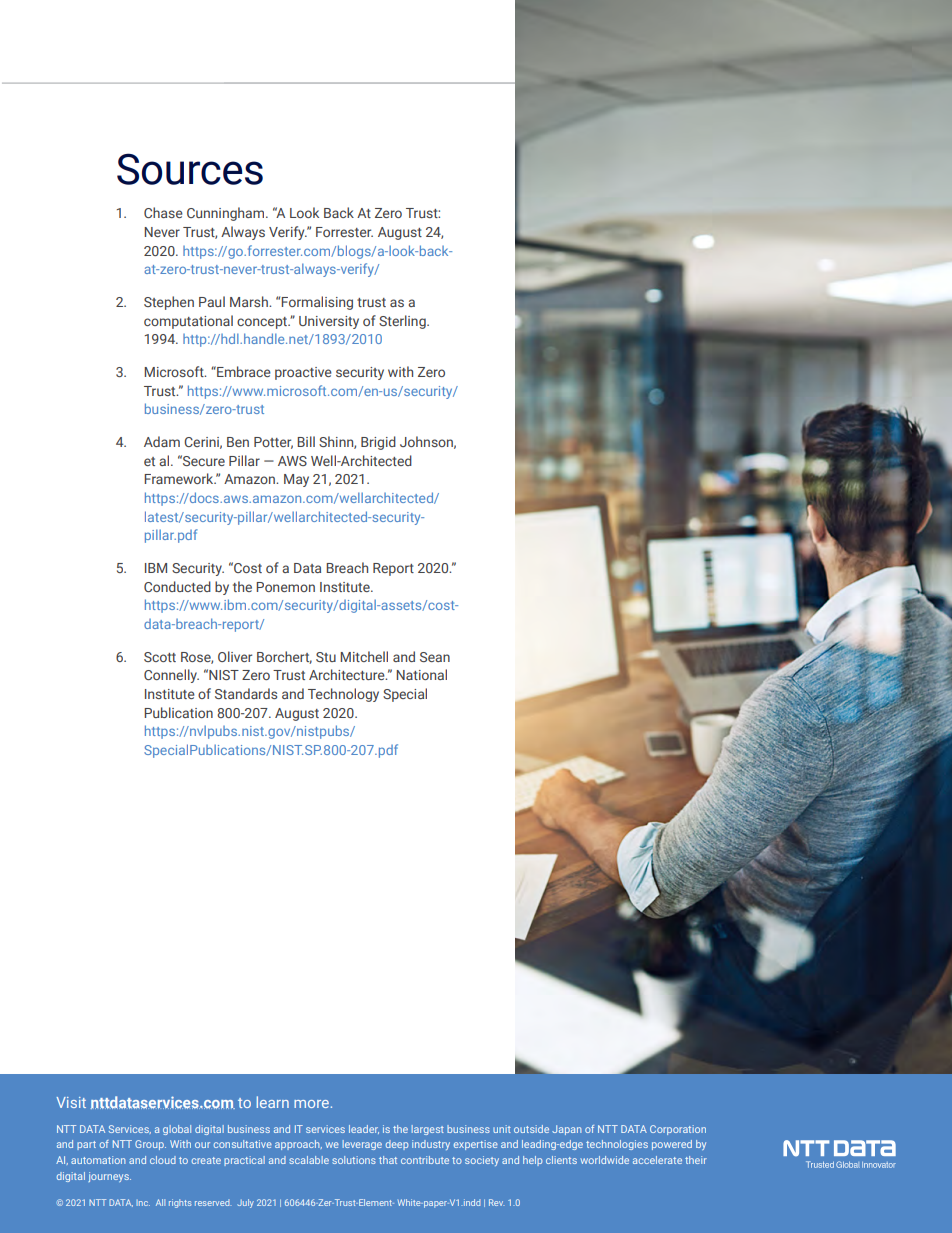 The width and height of the document is (952, 1233). Describe the element at coordinates (163, 1160) in the document. I see `cloud` at that location.
